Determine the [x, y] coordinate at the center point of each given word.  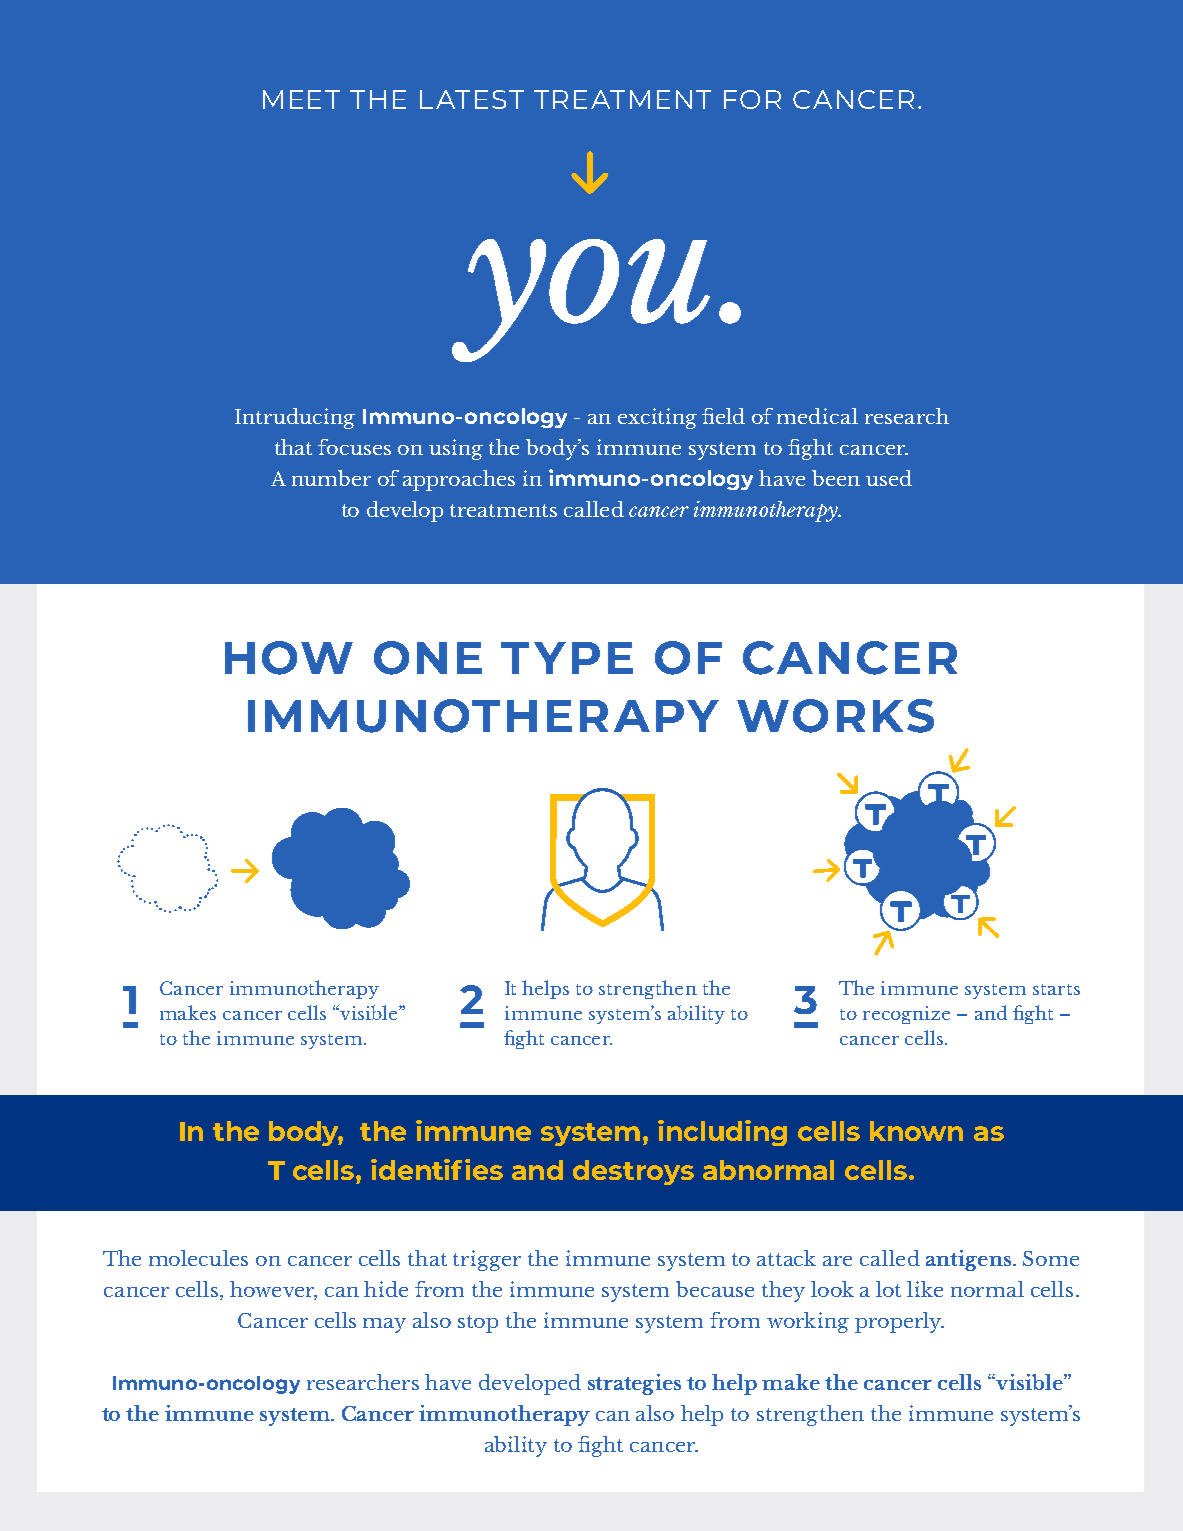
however [273, 1290]
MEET [301, 99]
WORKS [835, 716]
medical [817, 416]
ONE [428, 658]
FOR [752, 99]
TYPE [567, 658]
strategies [634, 1384]
